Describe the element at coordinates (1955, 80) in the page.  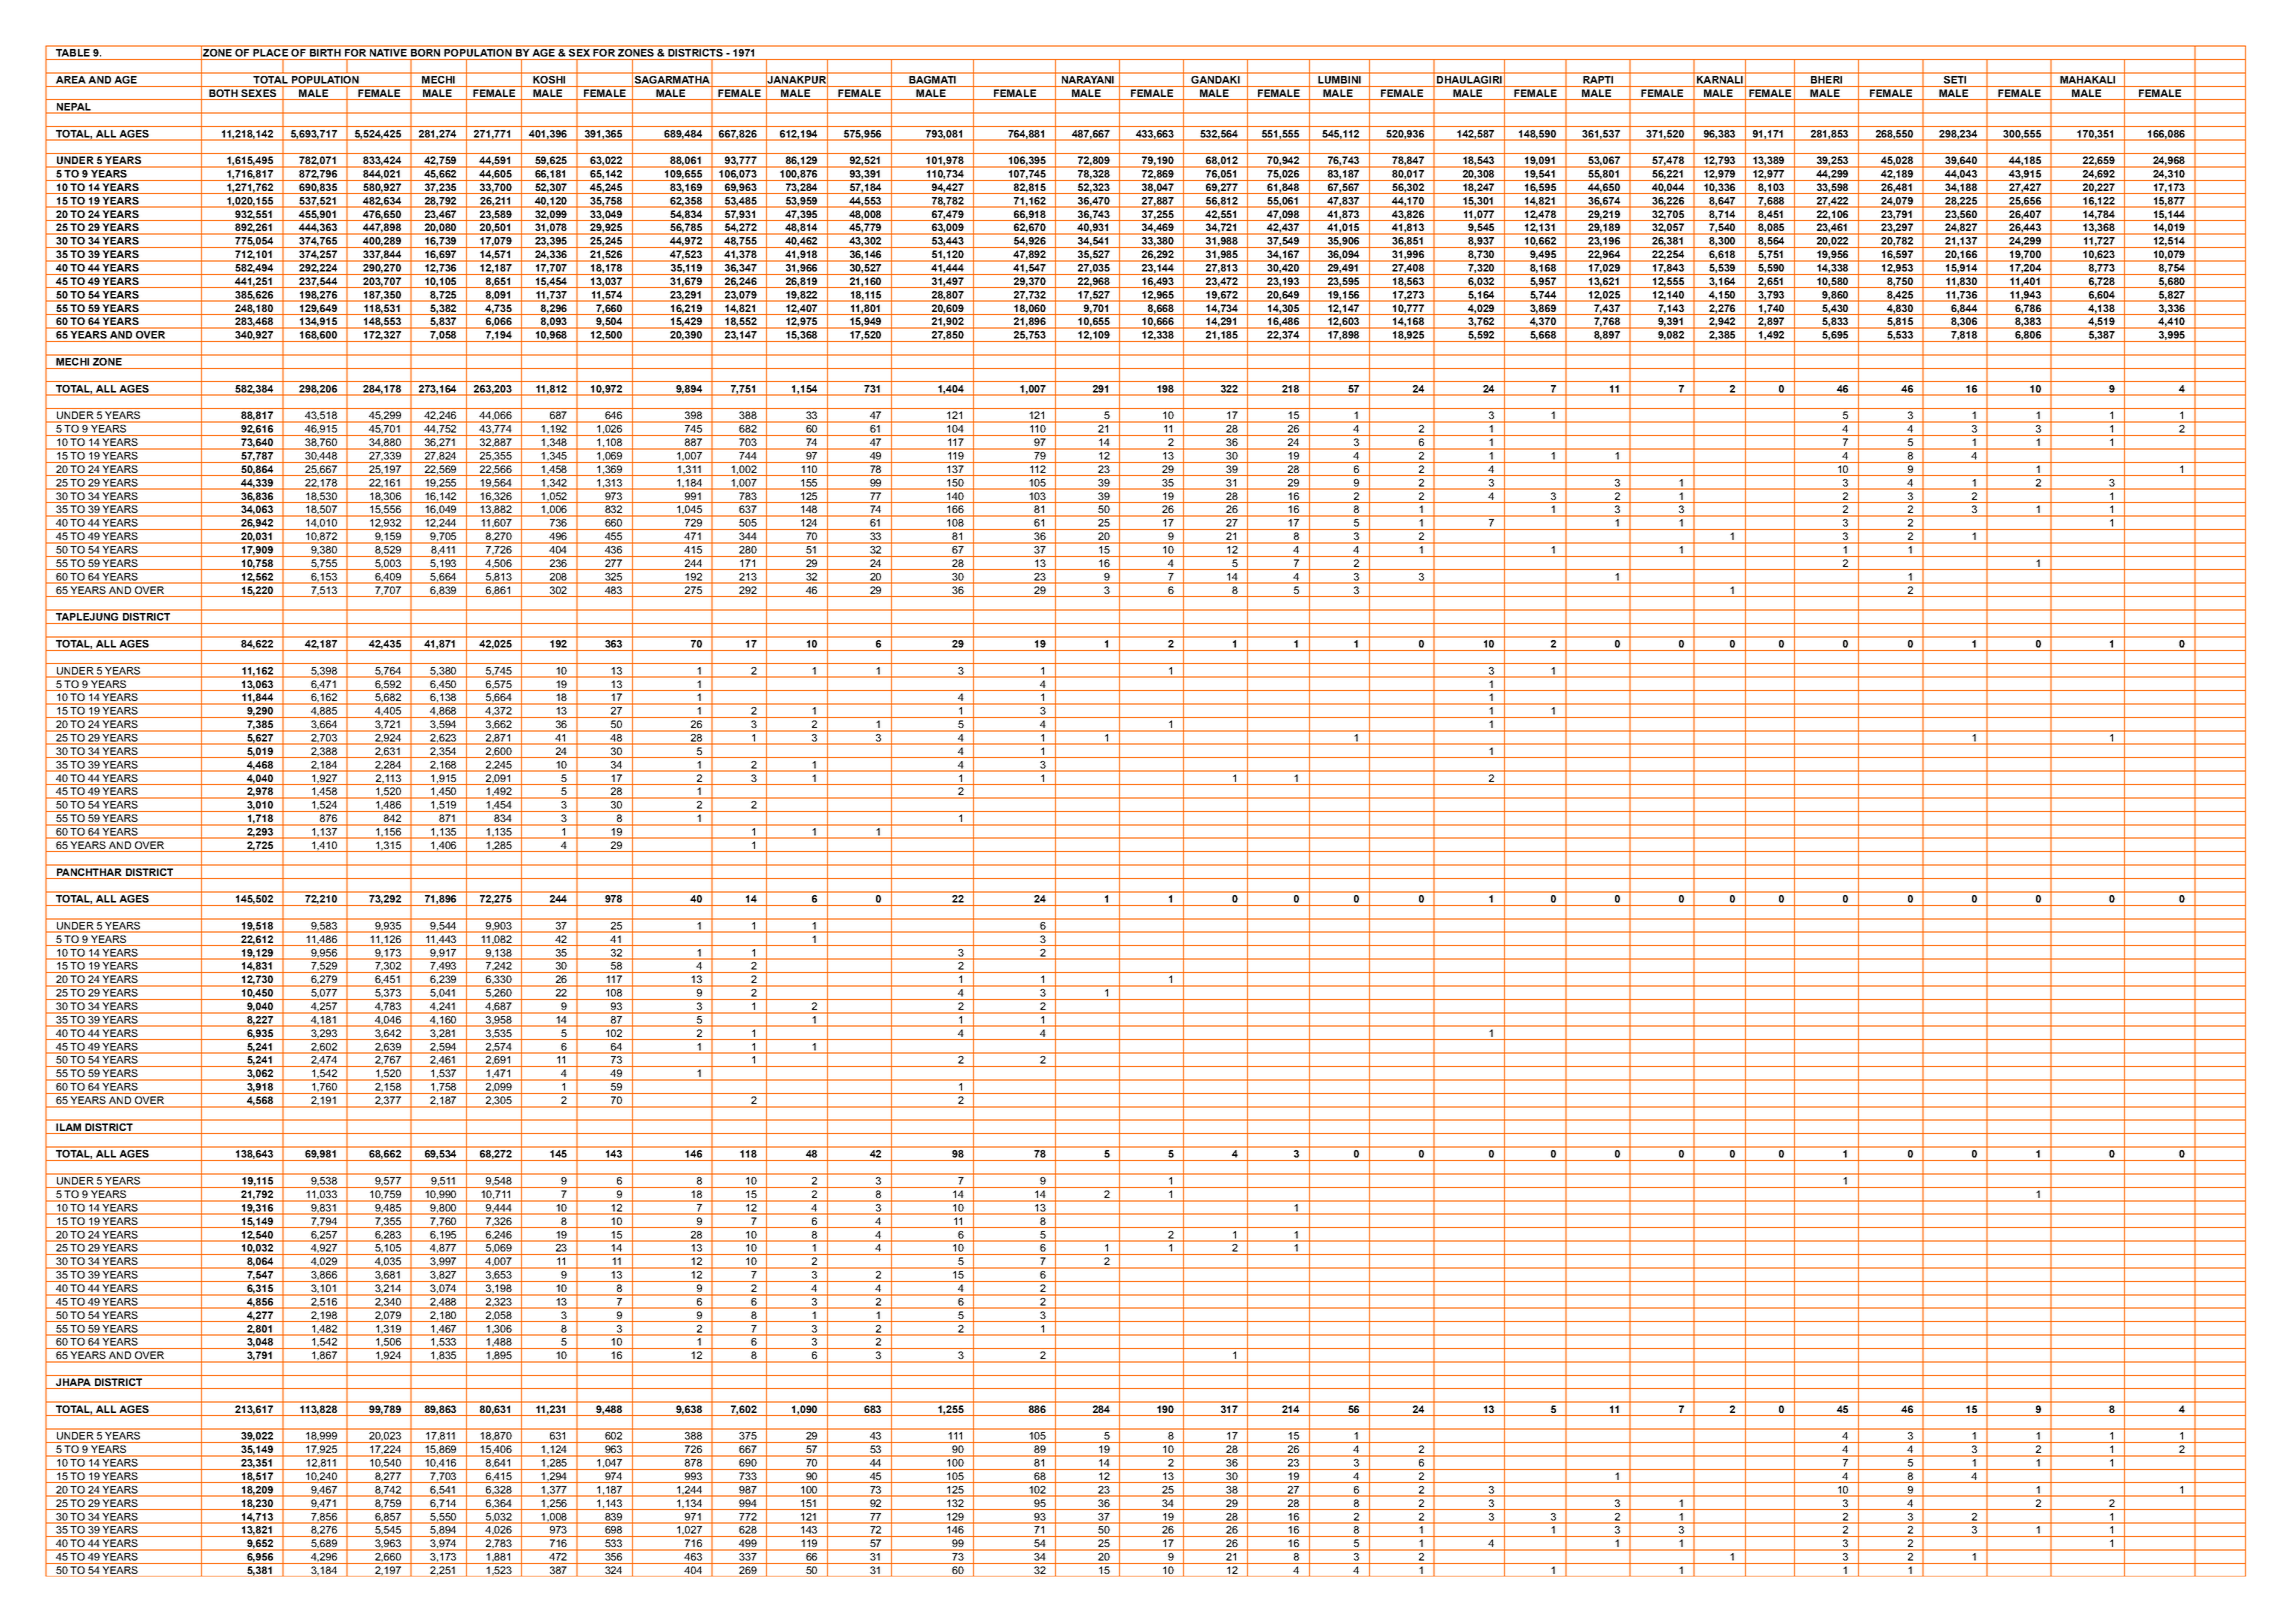
I see `SETI` at that location.
